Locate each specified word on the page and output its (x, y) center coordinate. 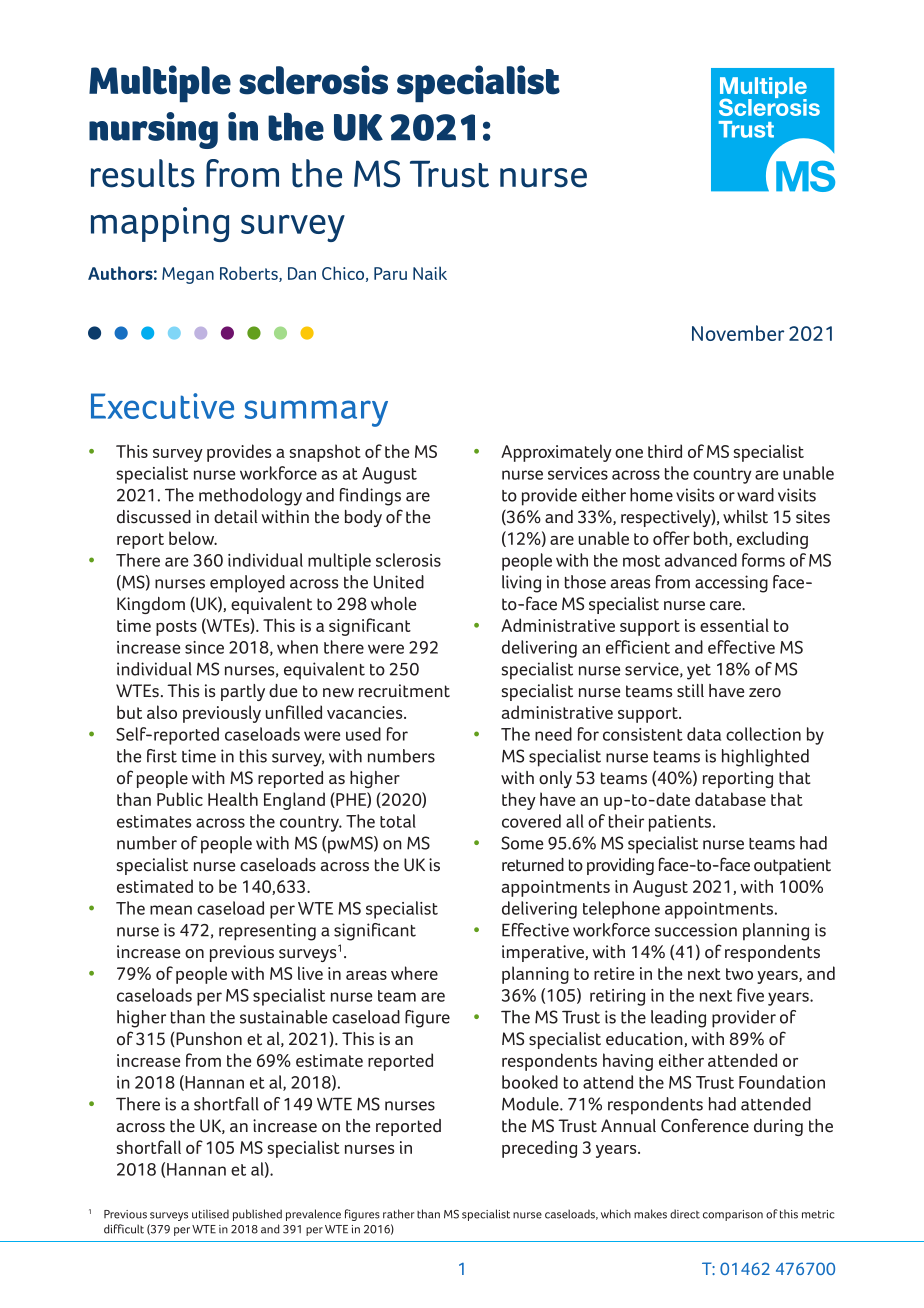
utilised (210, 1214)
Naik (430, 273)
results (143, 173)
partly (243, 692)
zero (765, 693)
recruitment (404, 691)
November (738, 333)
